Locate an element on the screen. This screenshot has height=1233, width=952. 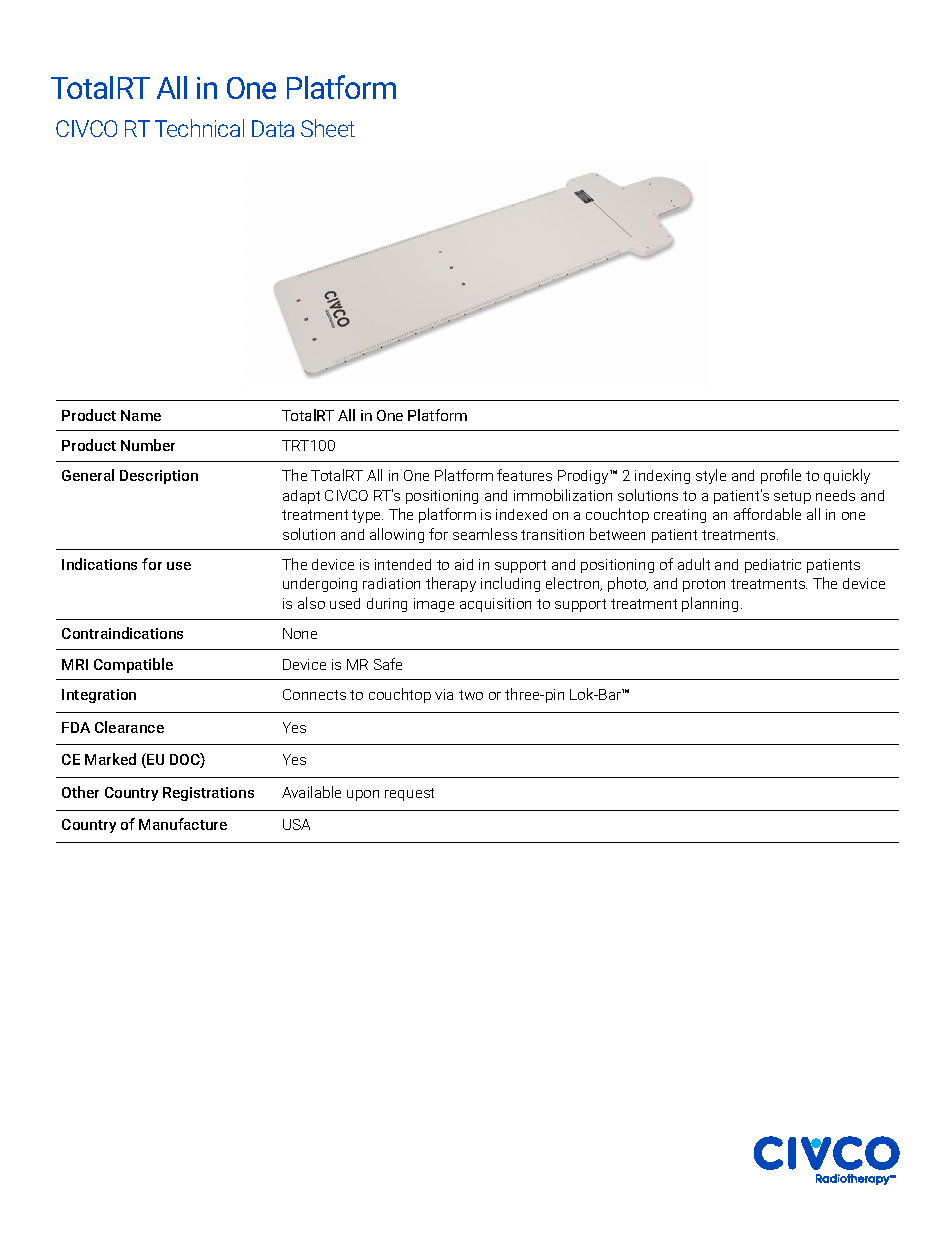
Registrations is located at coordinates (208, 794).
